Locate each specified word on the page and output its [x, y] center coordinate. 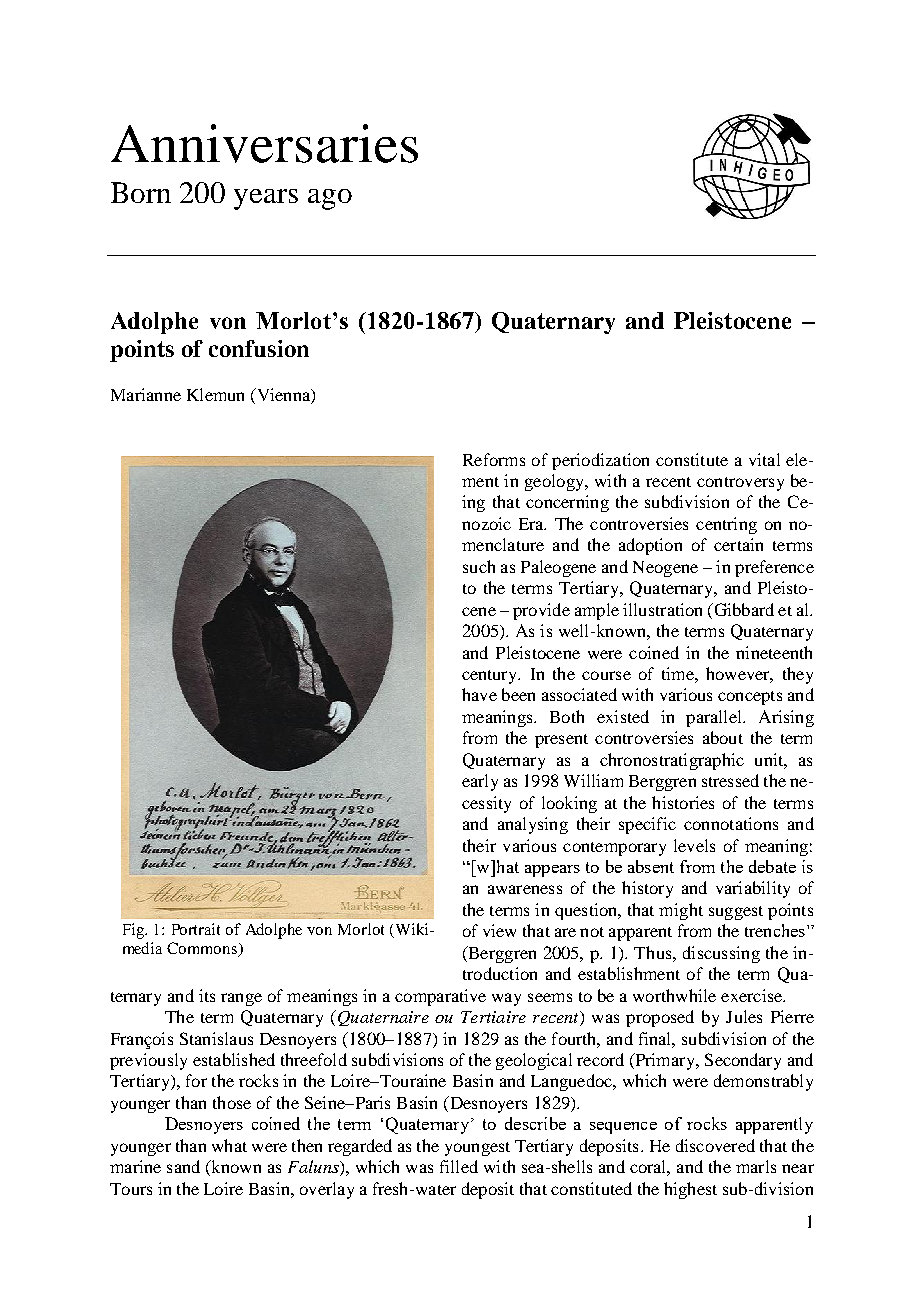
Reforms [494, 459]
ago [330, 199]
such [479, 566]
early [480, 782]
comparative [440, 997]
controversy [740, 484]
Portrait [196, 929]
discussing [721, 954]
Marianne [146, 394]
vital [764, 459]
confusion [259, 348]
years [266, 199]
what [229, 1145]
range [241, 999]
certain [738, 544]
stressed [730, 780]
